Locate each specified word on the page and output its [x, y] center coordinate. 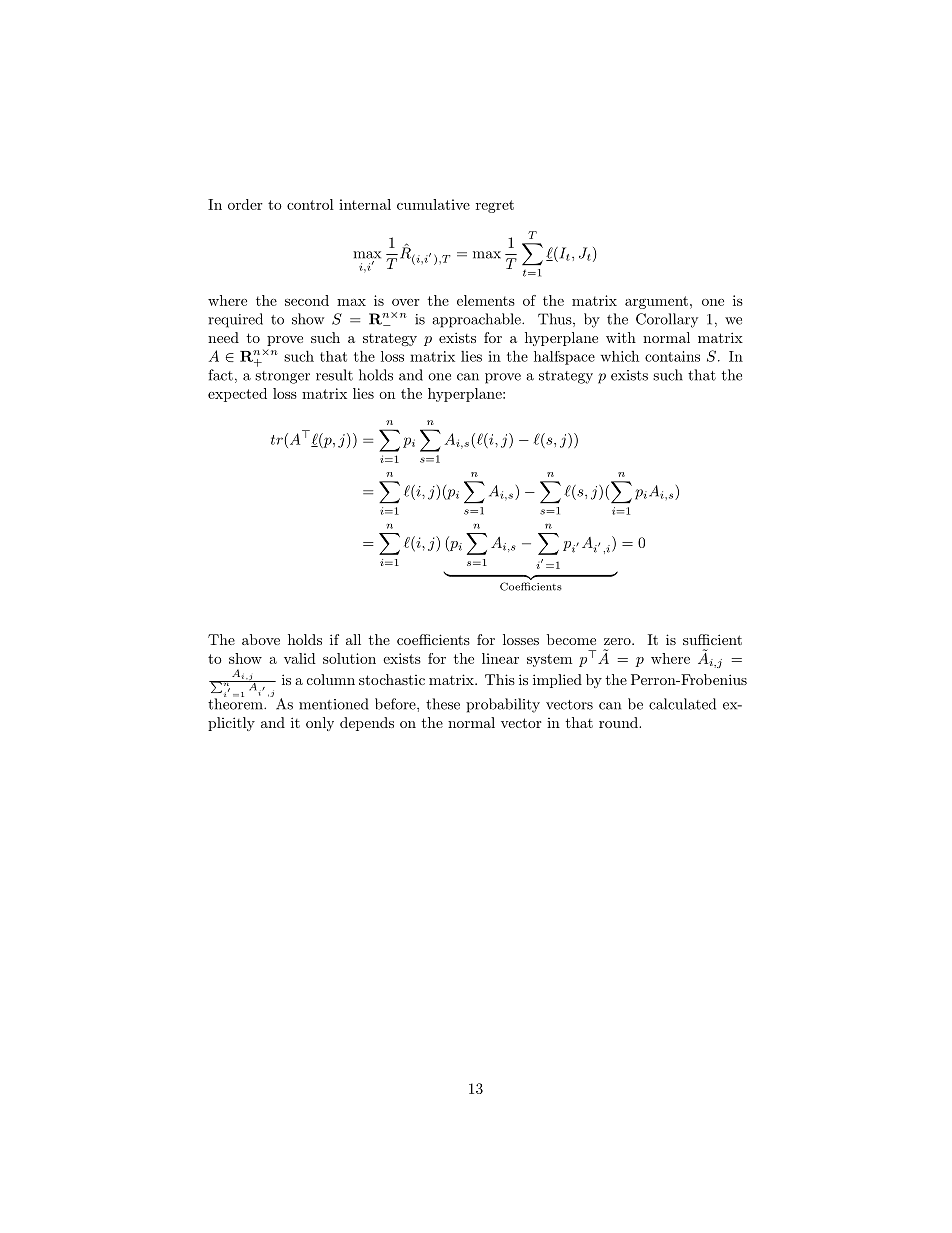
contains [672, 356]
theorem [236, 703]
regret [495, 206]
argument [656, 302]
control [310, 204]
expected [237, 395]
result [334, 375]
